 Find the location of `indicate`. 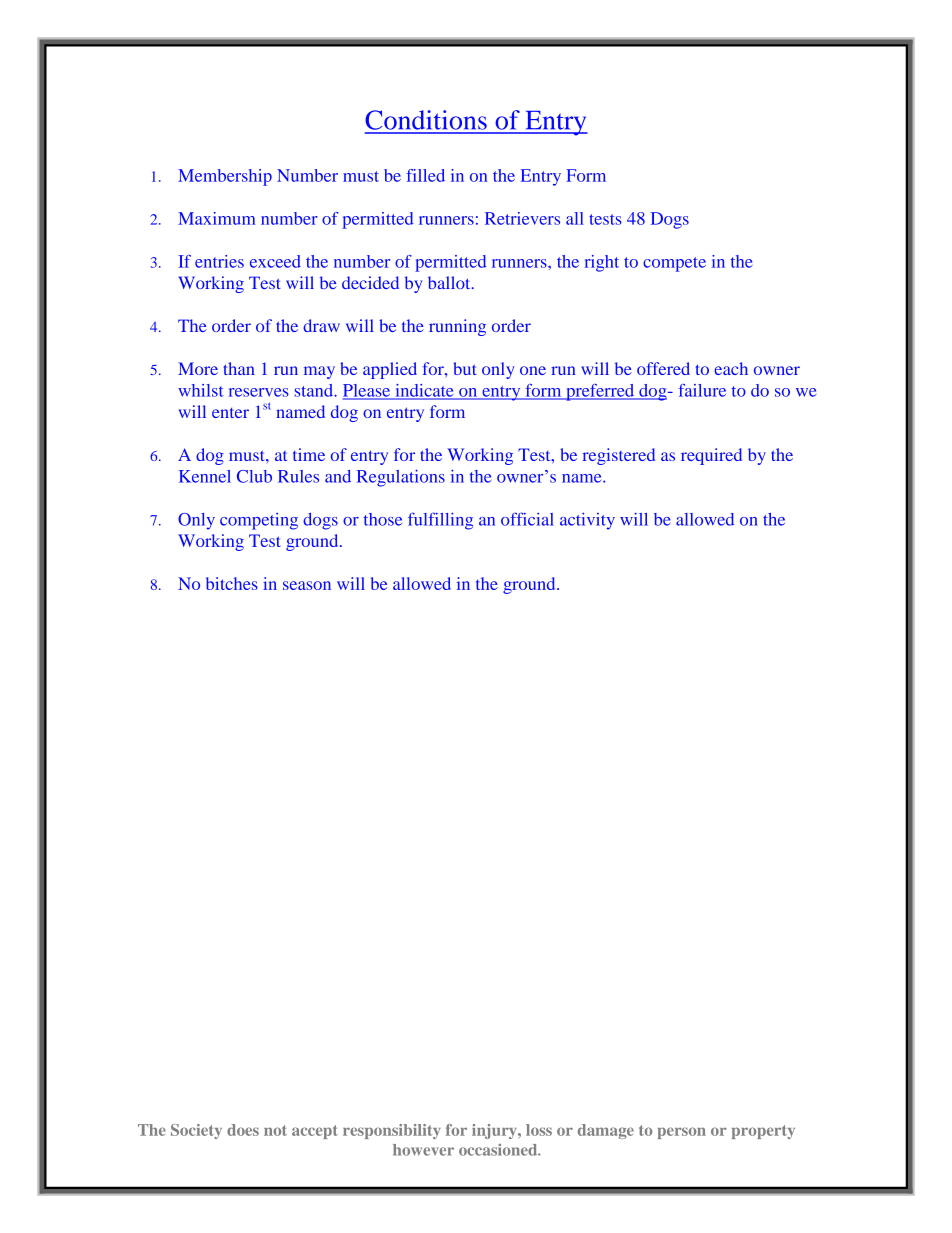

indicate is located at coordinates (424, 391).
